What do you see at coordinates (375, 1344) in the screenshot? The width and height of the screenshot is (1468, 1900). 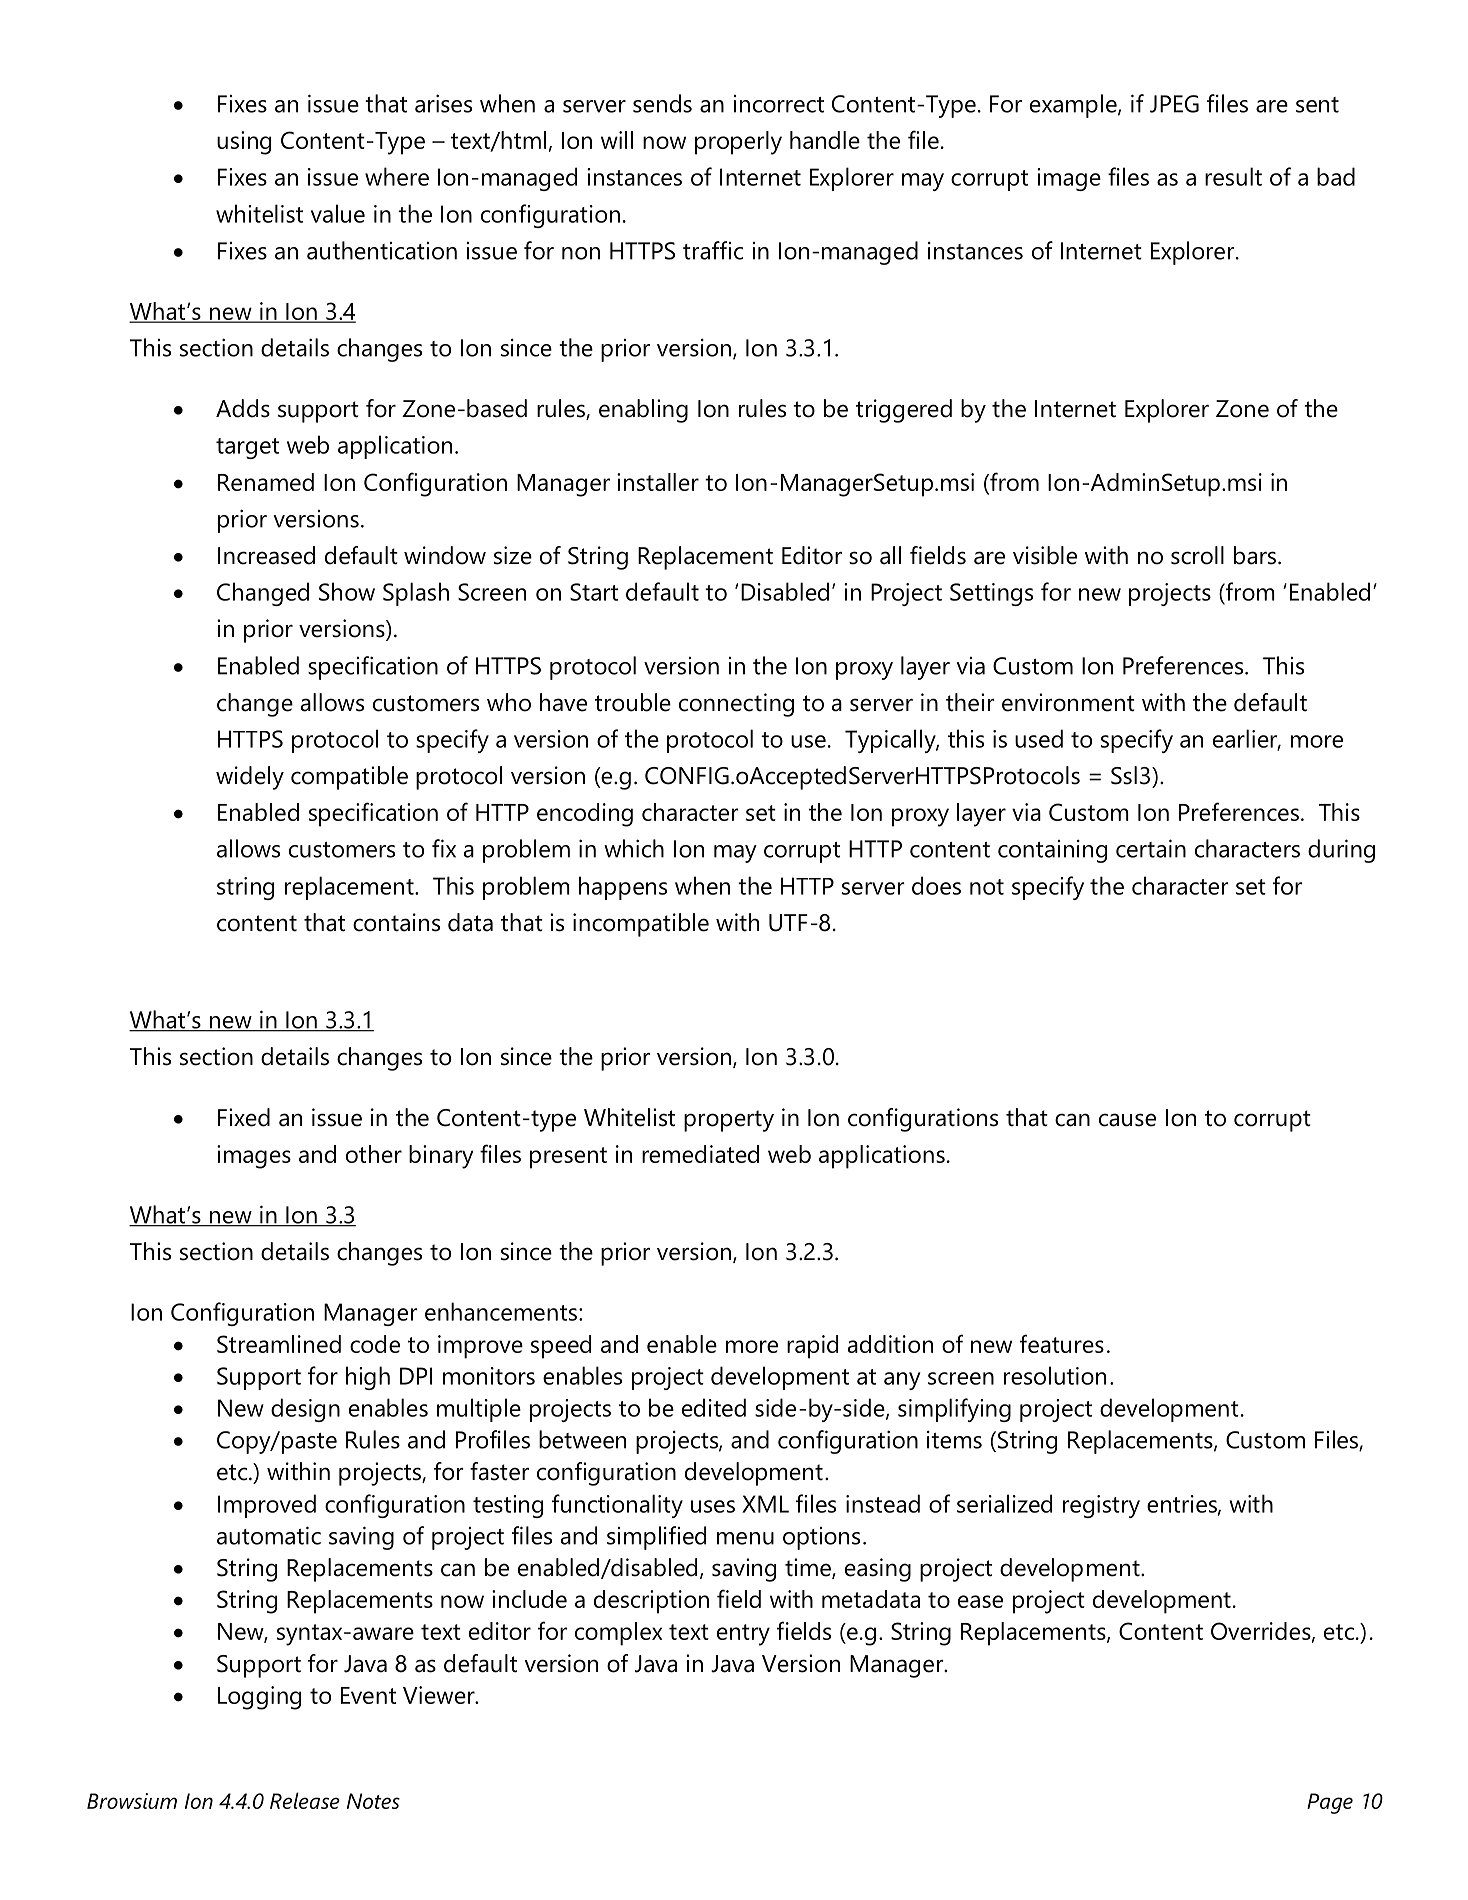 I see `code` at bounding box center [375, 1344].
